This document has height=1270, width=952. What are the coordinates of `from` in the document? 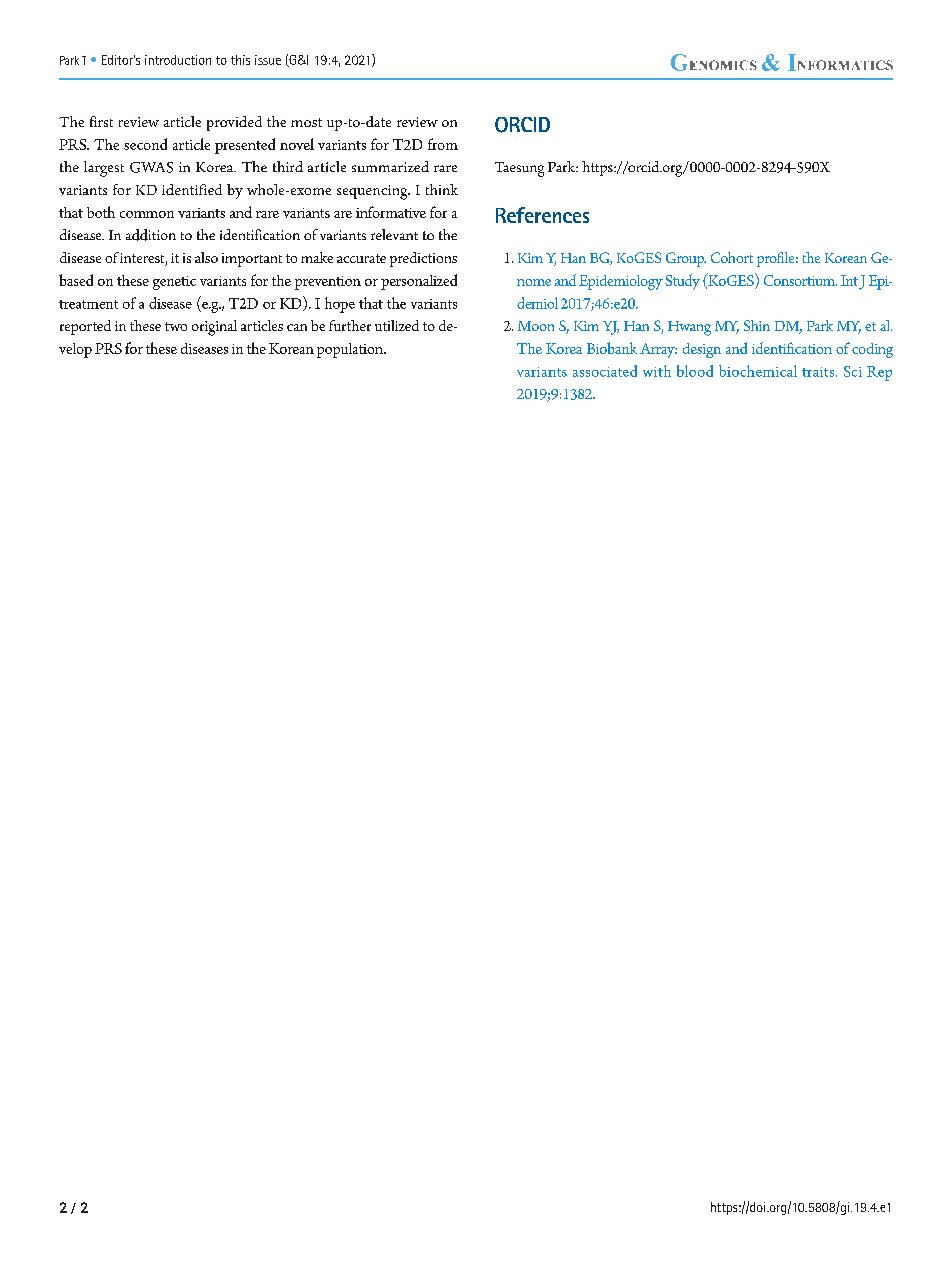 It's located at (443, 144).
